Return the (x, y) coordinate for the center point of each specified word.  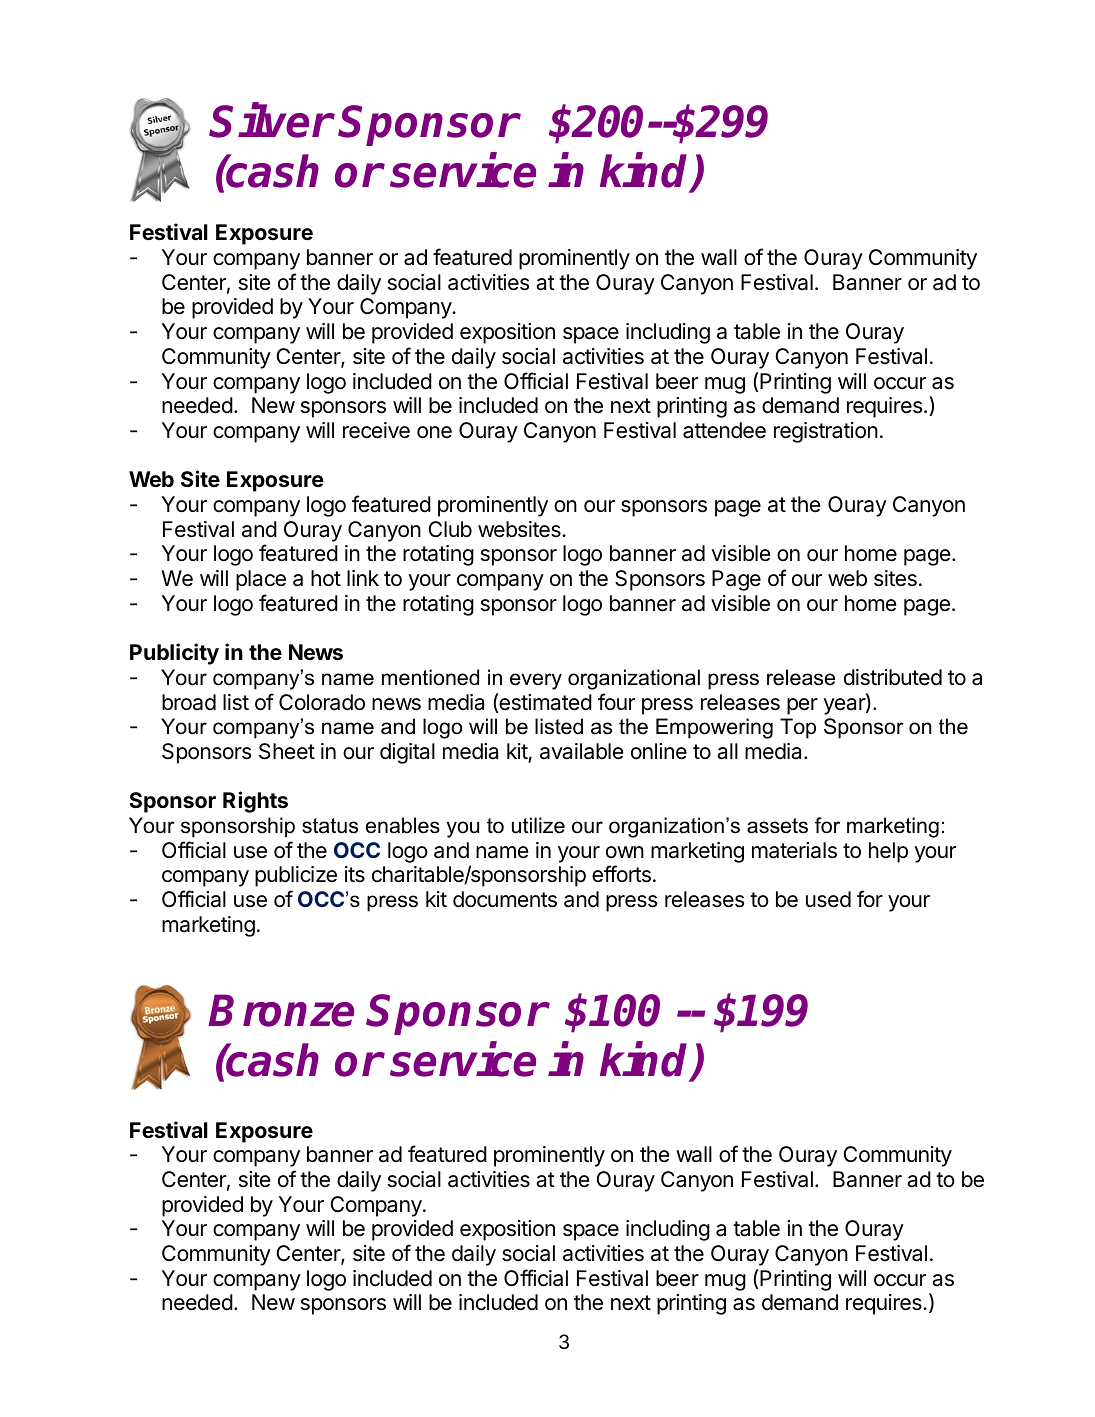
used (828, 899)
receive (376, 430)
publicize (296, 876)
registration (826, 432)
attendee (724, 430)
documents (505, 899)
